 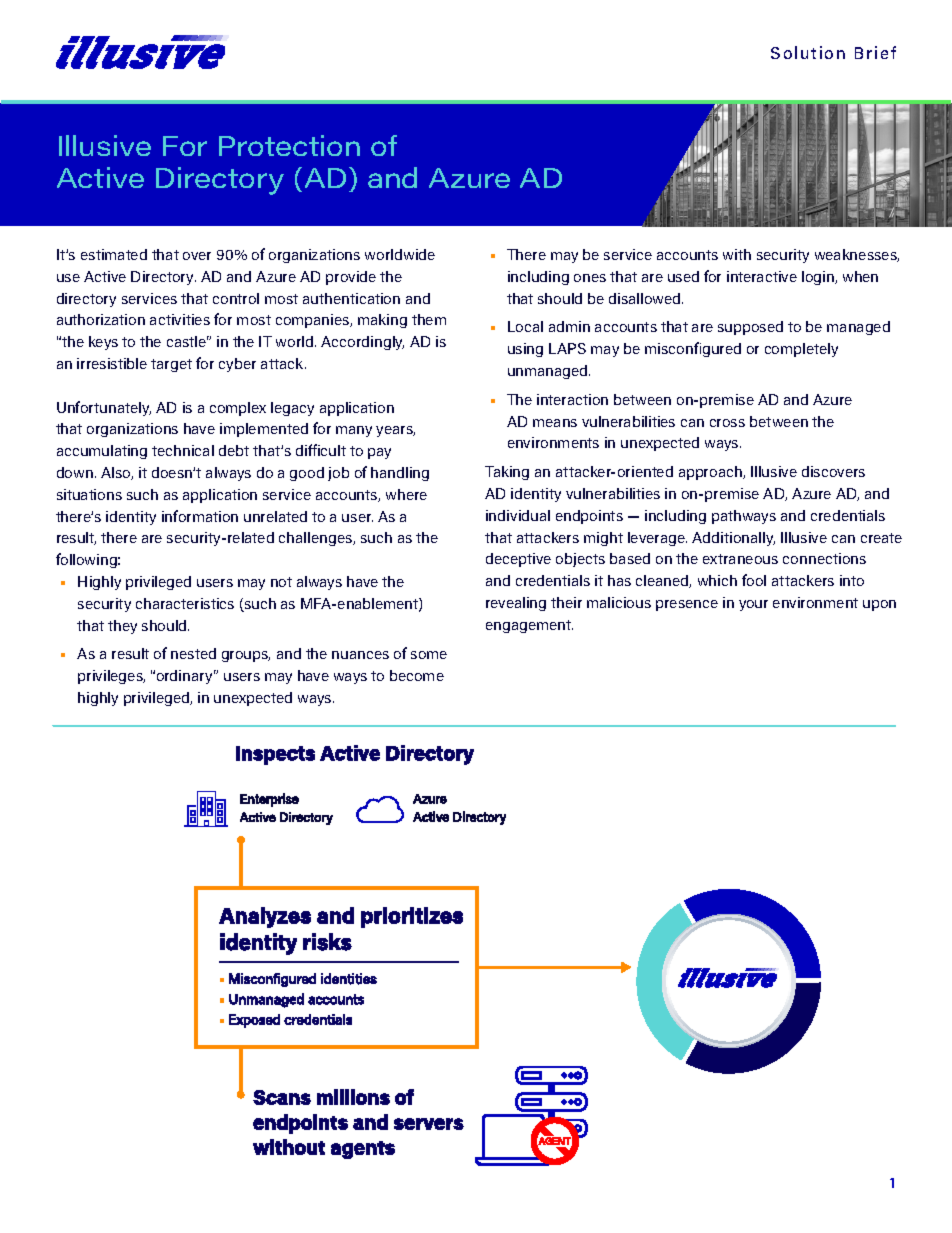 I want to click on ones, so click(x=590, y=278).
